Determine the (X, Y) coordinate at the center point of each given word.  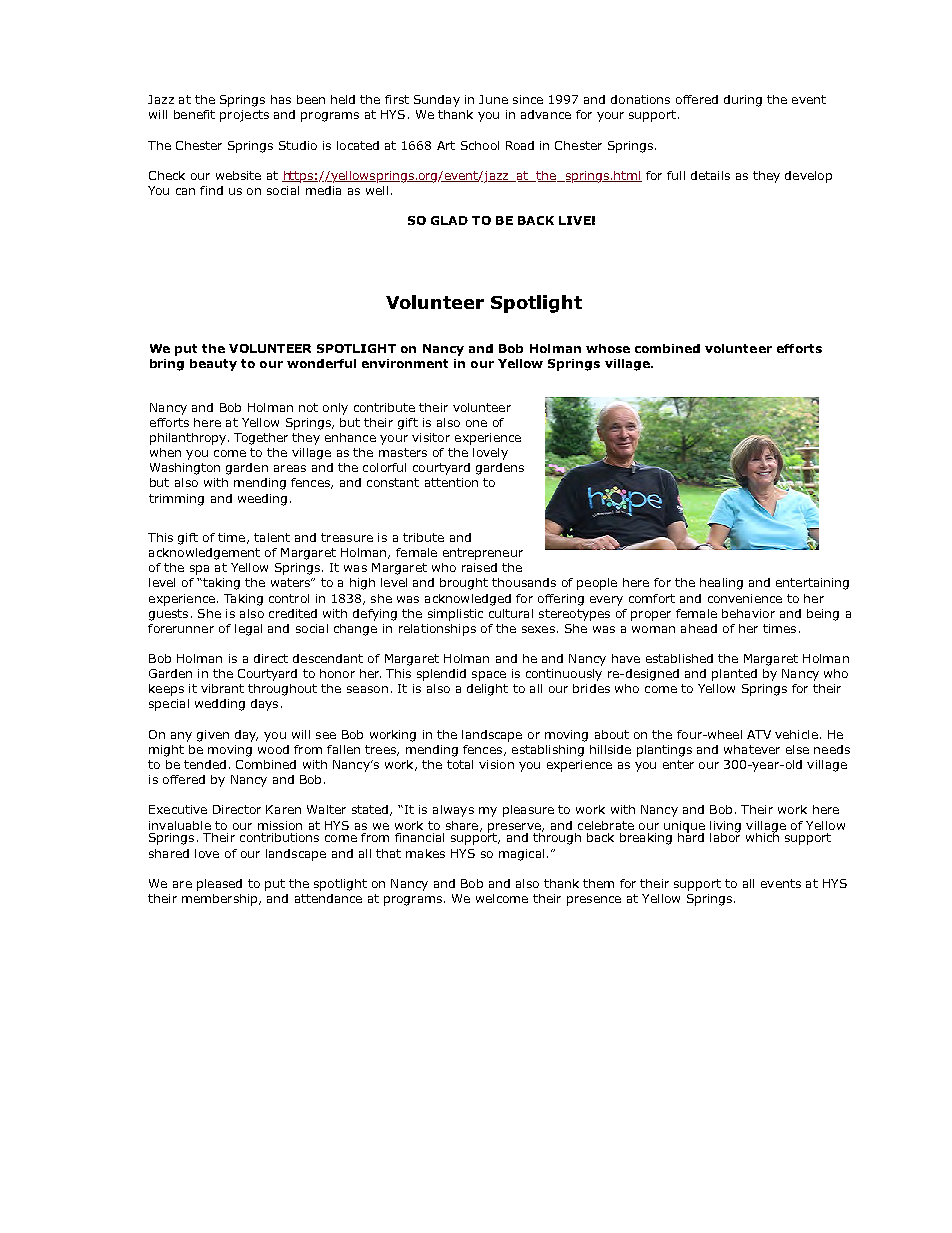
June (493, 99)
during (743, 101)
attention (451, 482)
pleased (219, 885)
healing (721, 584)
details (710, 175)
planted (734, 675)
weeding (262, 500)
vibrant (222, 688)
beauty (213, 365)
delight (487, 690)
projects (244, 116)
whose (608, 348)
